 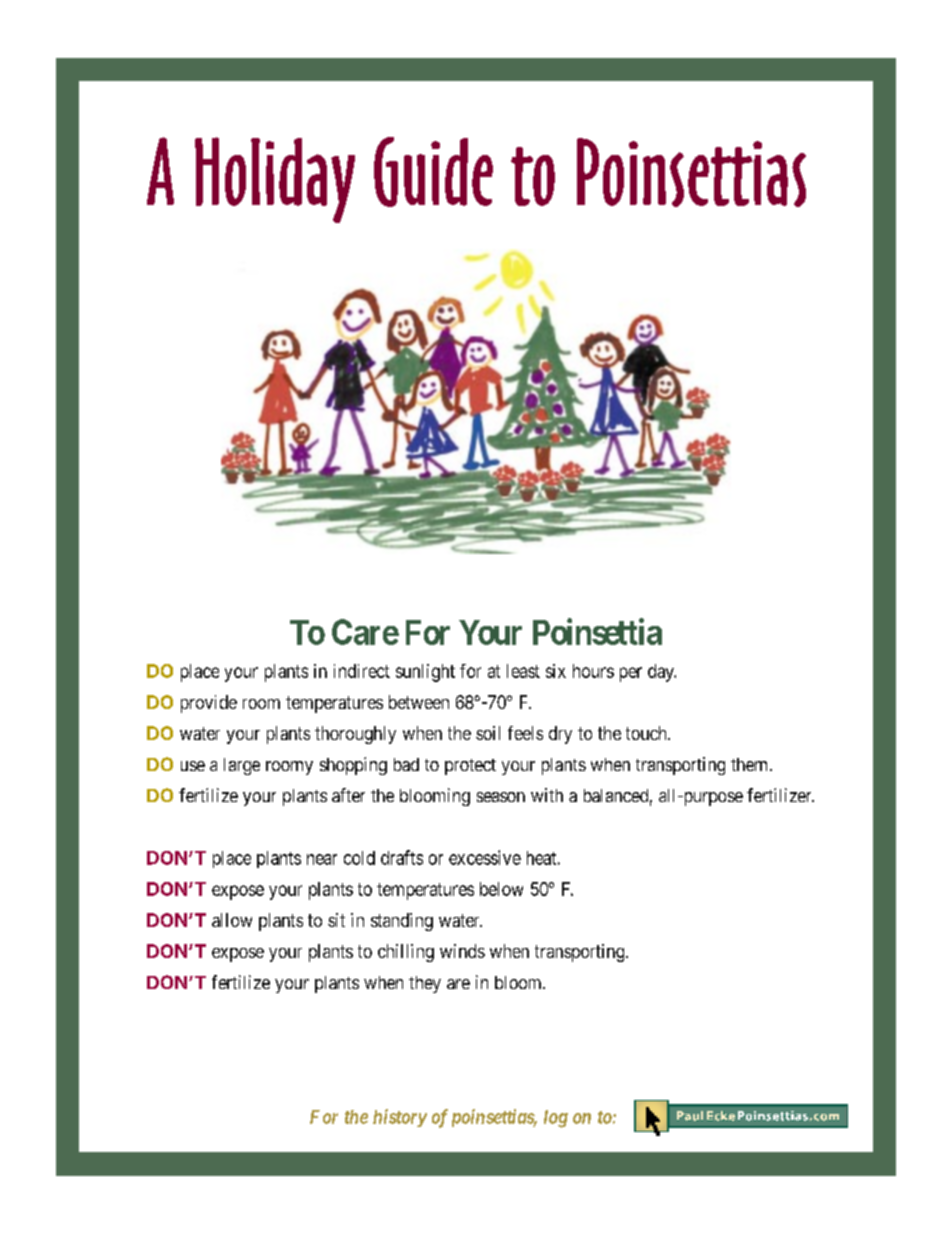 I want to click on history, so click(x=400, y=1118).
